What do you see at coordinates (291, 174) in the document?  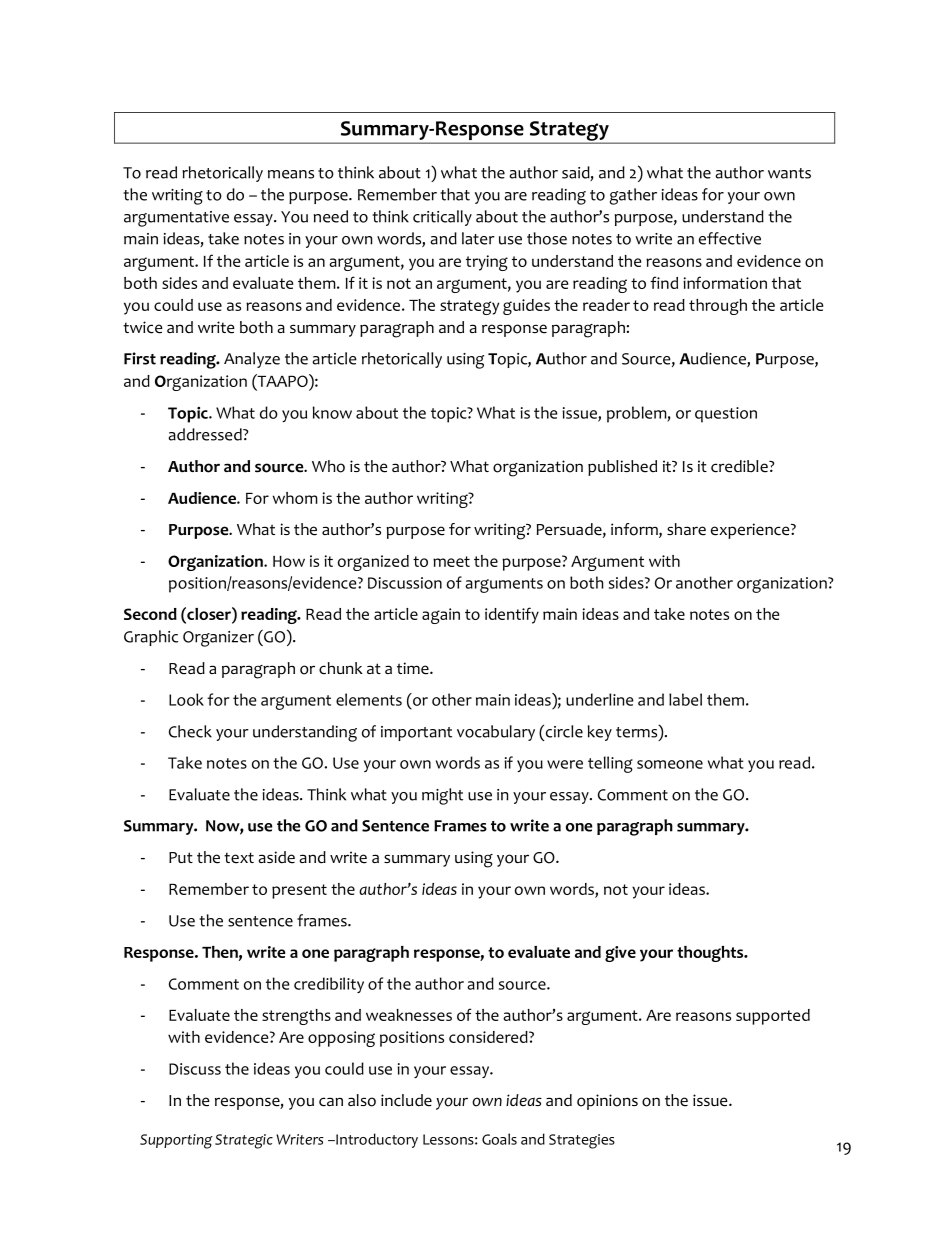 I see `means` at bounding box center [291, 174].
